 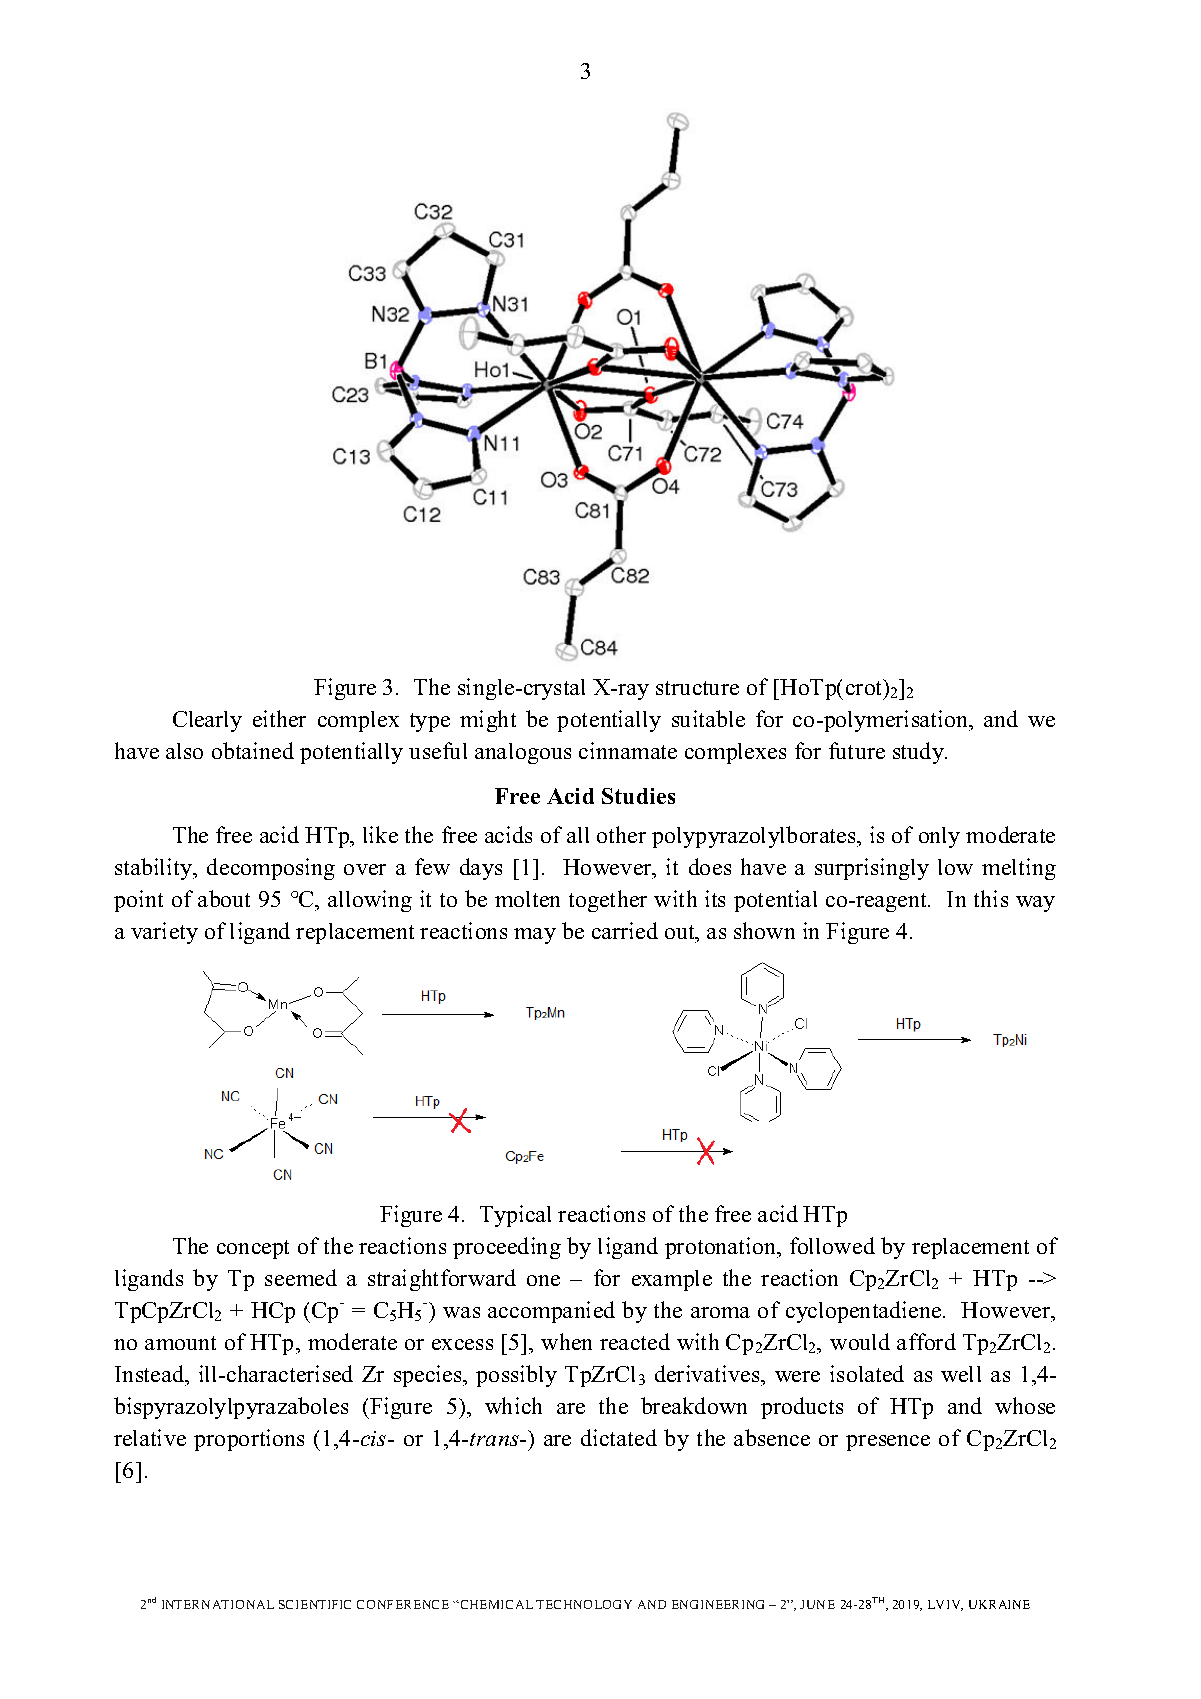 I want to click on study, so click(x=919, y=753).
